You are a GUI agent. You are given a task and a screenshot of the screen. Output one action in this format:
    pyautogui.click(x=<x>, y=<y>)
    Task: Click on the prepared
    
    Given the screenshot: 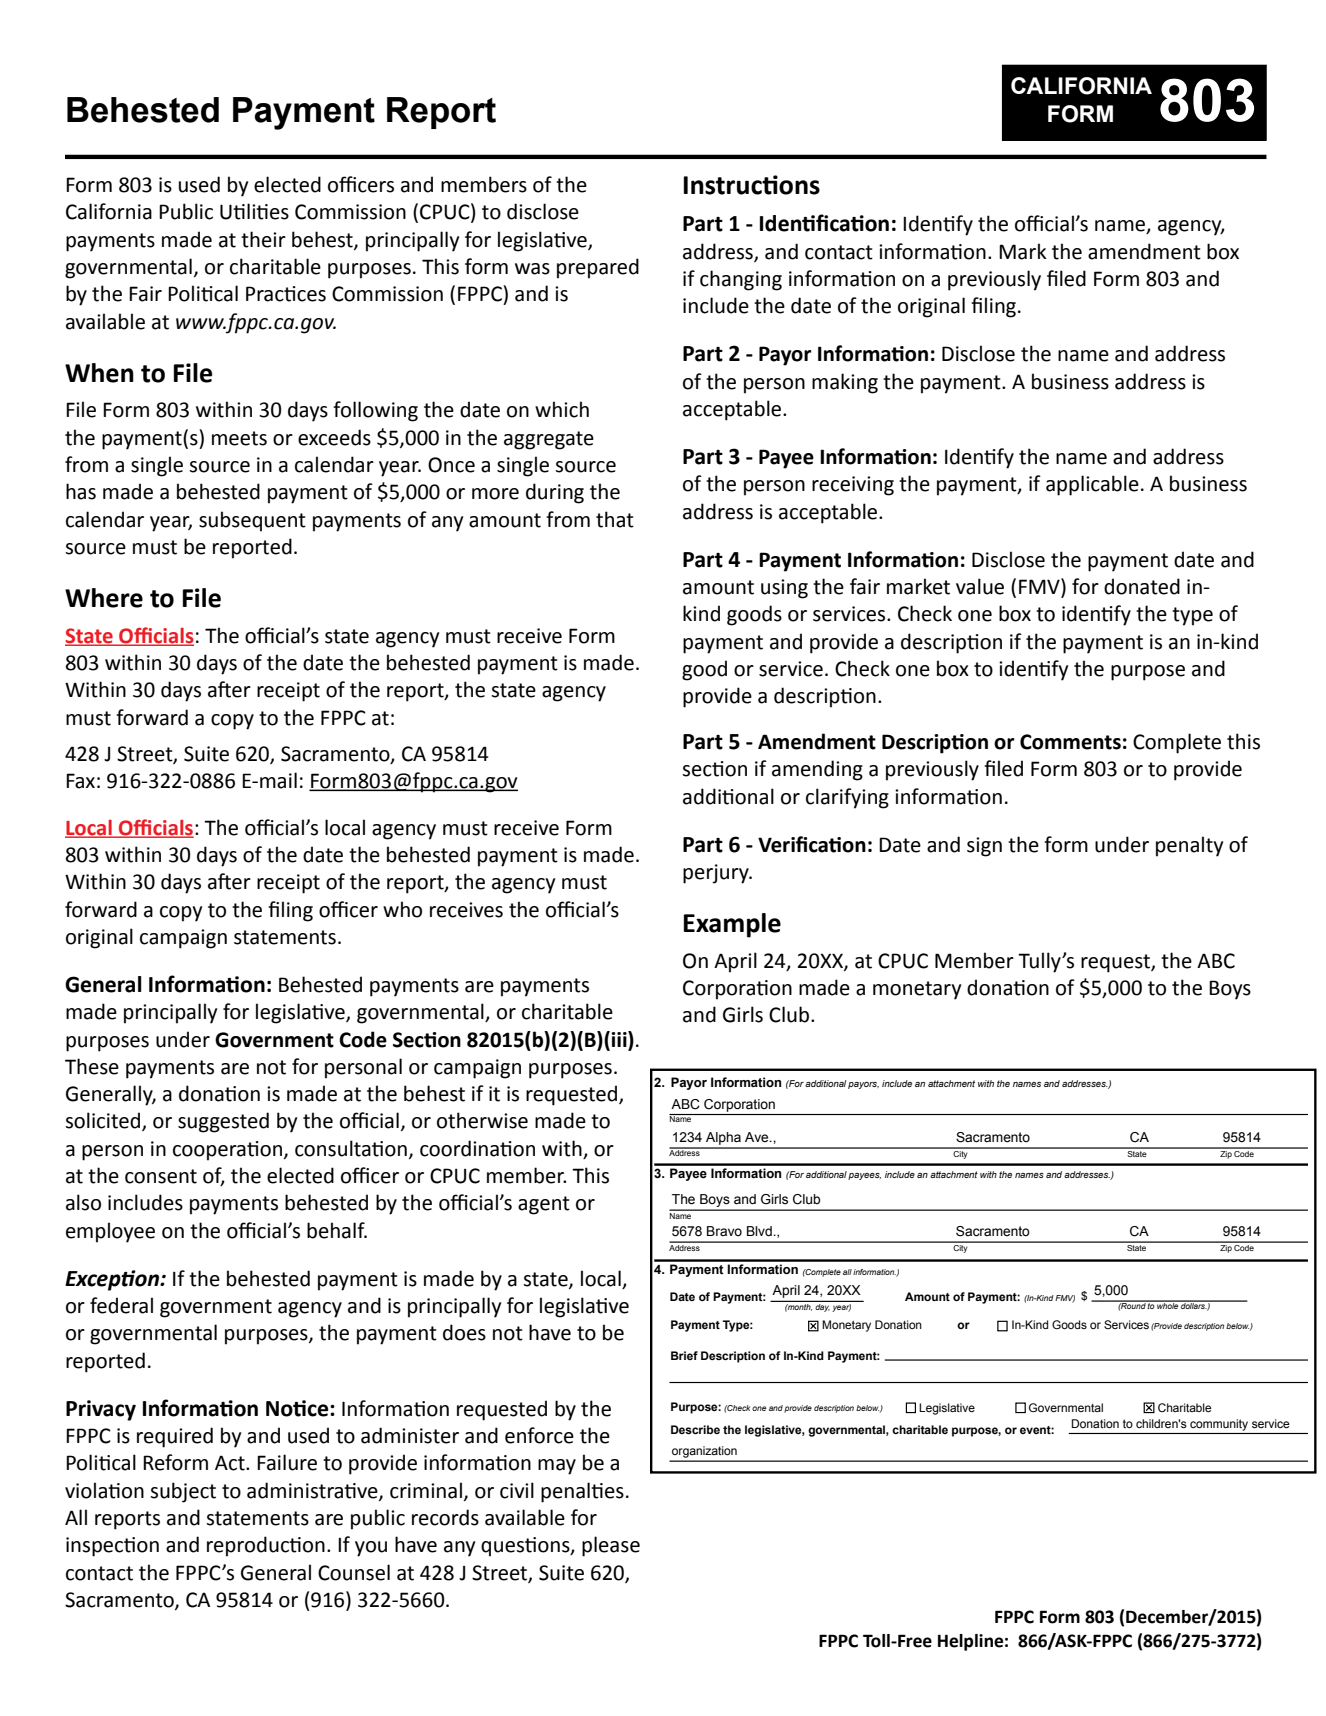 What is the action you would take?
    pyautogui.click(x=598, y=268)
